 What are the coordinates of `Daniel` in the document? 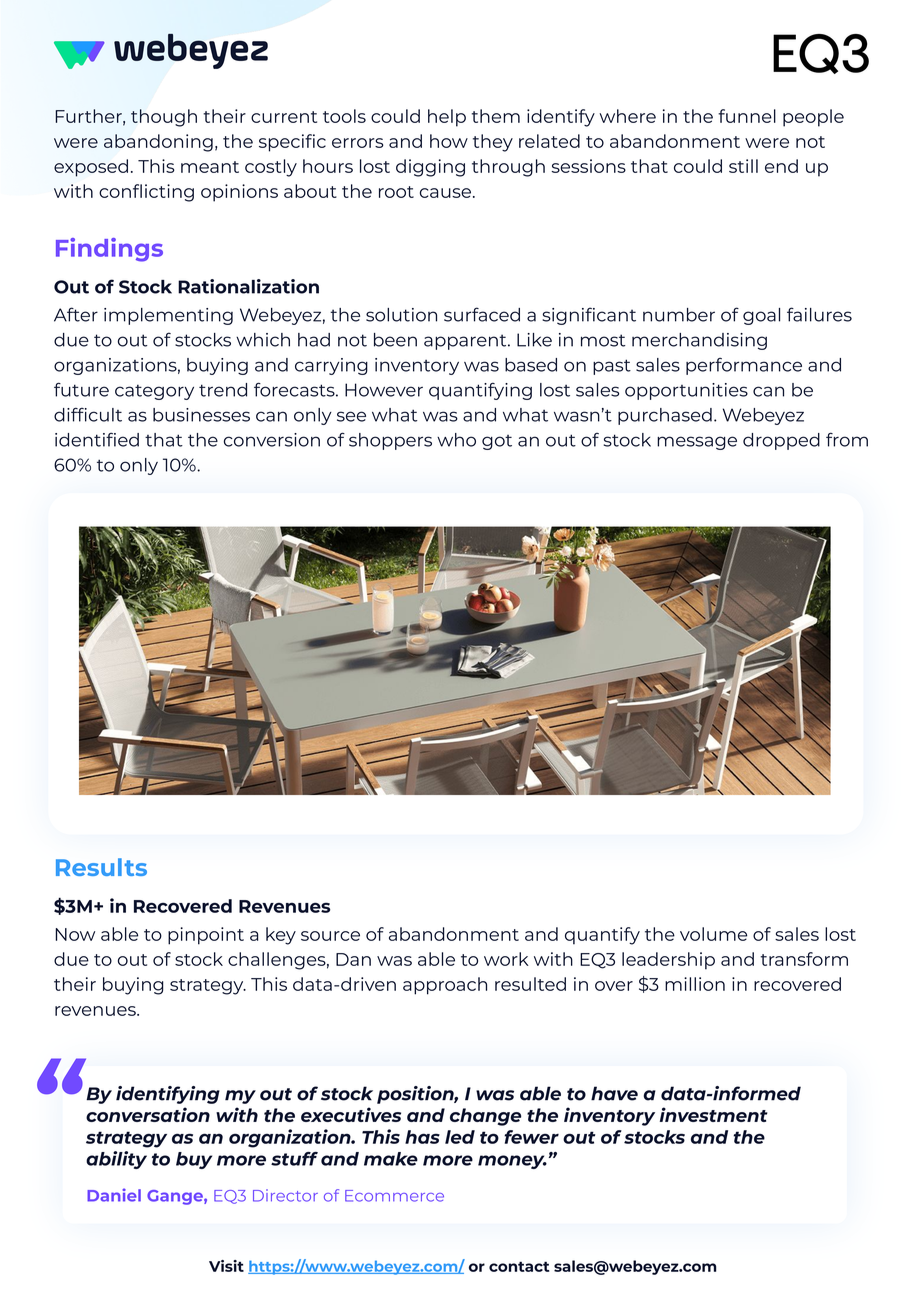 It's located at (114, 1195).
